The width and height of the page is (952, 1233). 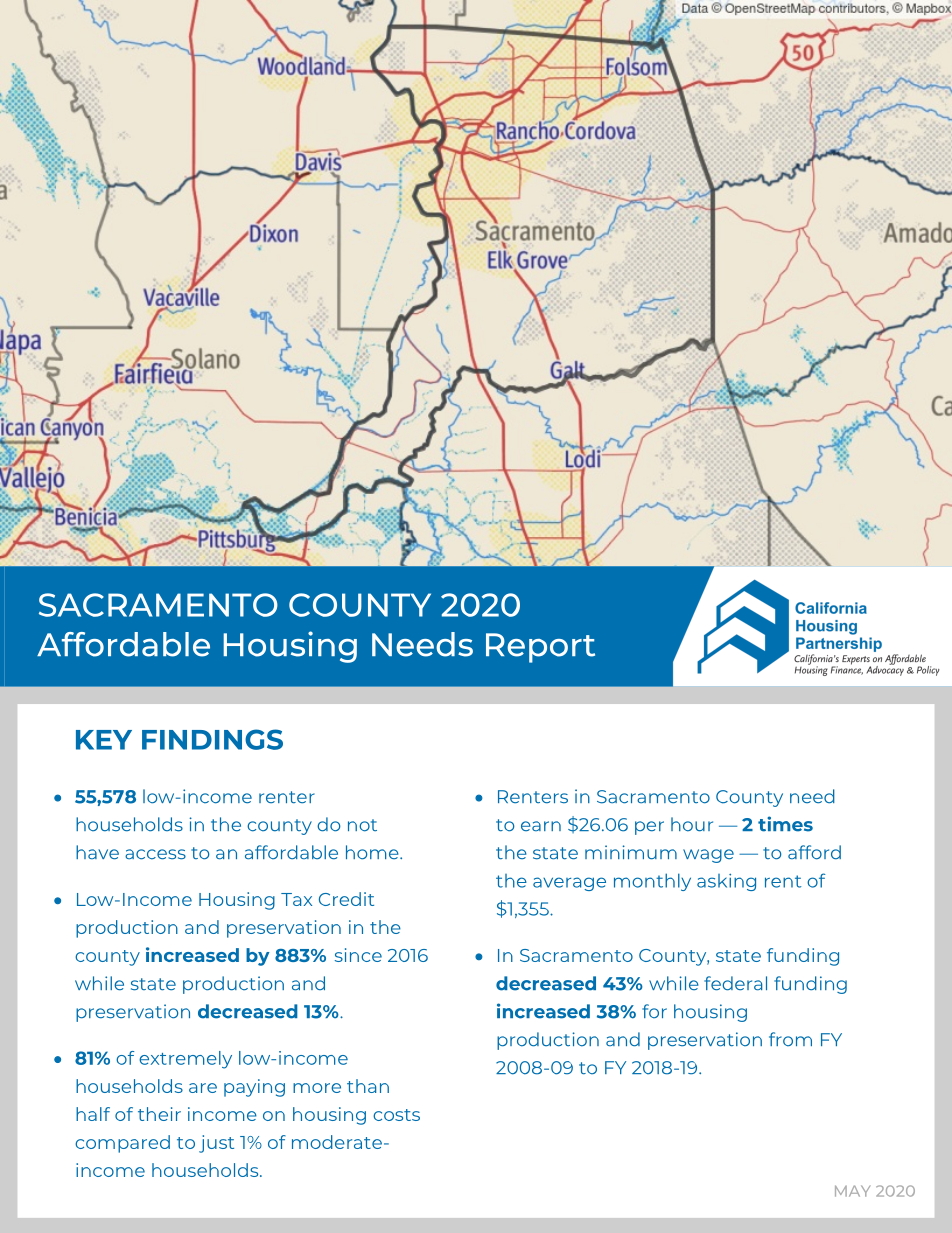 I want to click on Tax, so click(x=296, y=899).
